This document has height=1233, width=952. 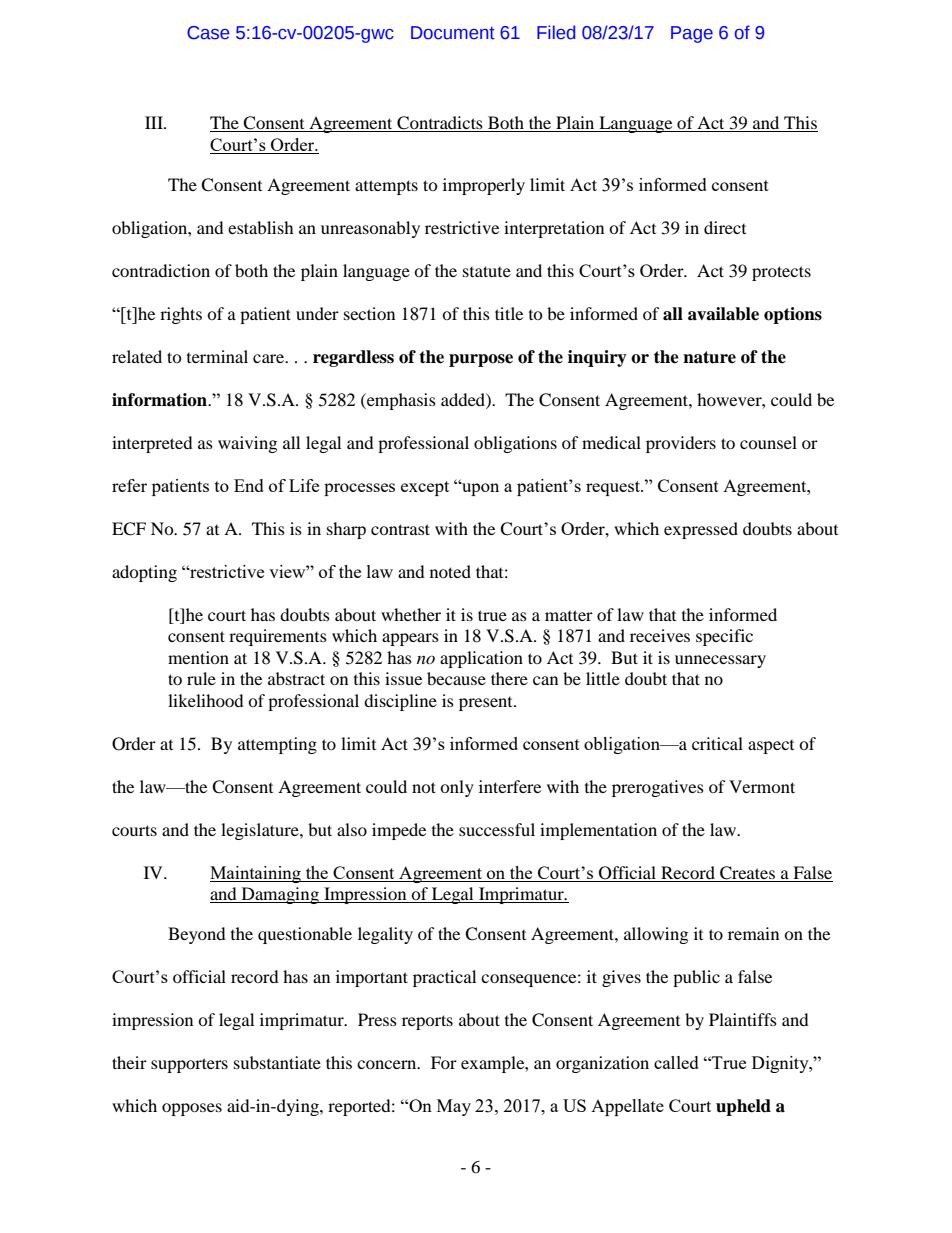 What do you see at coordinates (450, 571) in the document?
I see `noted` at bounding box center [450, 571].
